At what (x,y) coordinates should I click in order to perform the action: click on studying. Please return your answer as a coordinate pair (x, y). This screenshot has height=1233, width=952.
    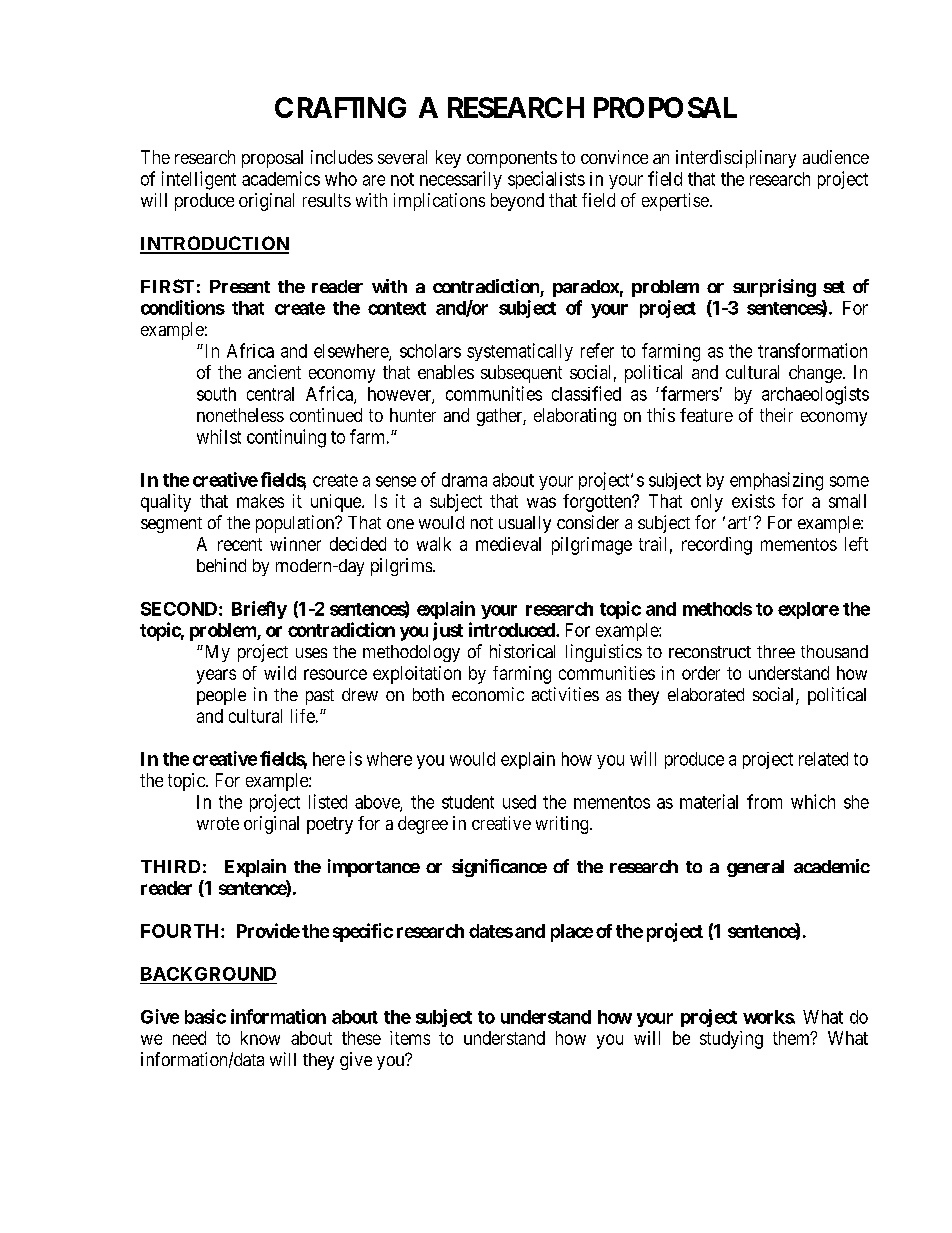
    Looking at the image, I should click on (731, 1040).
